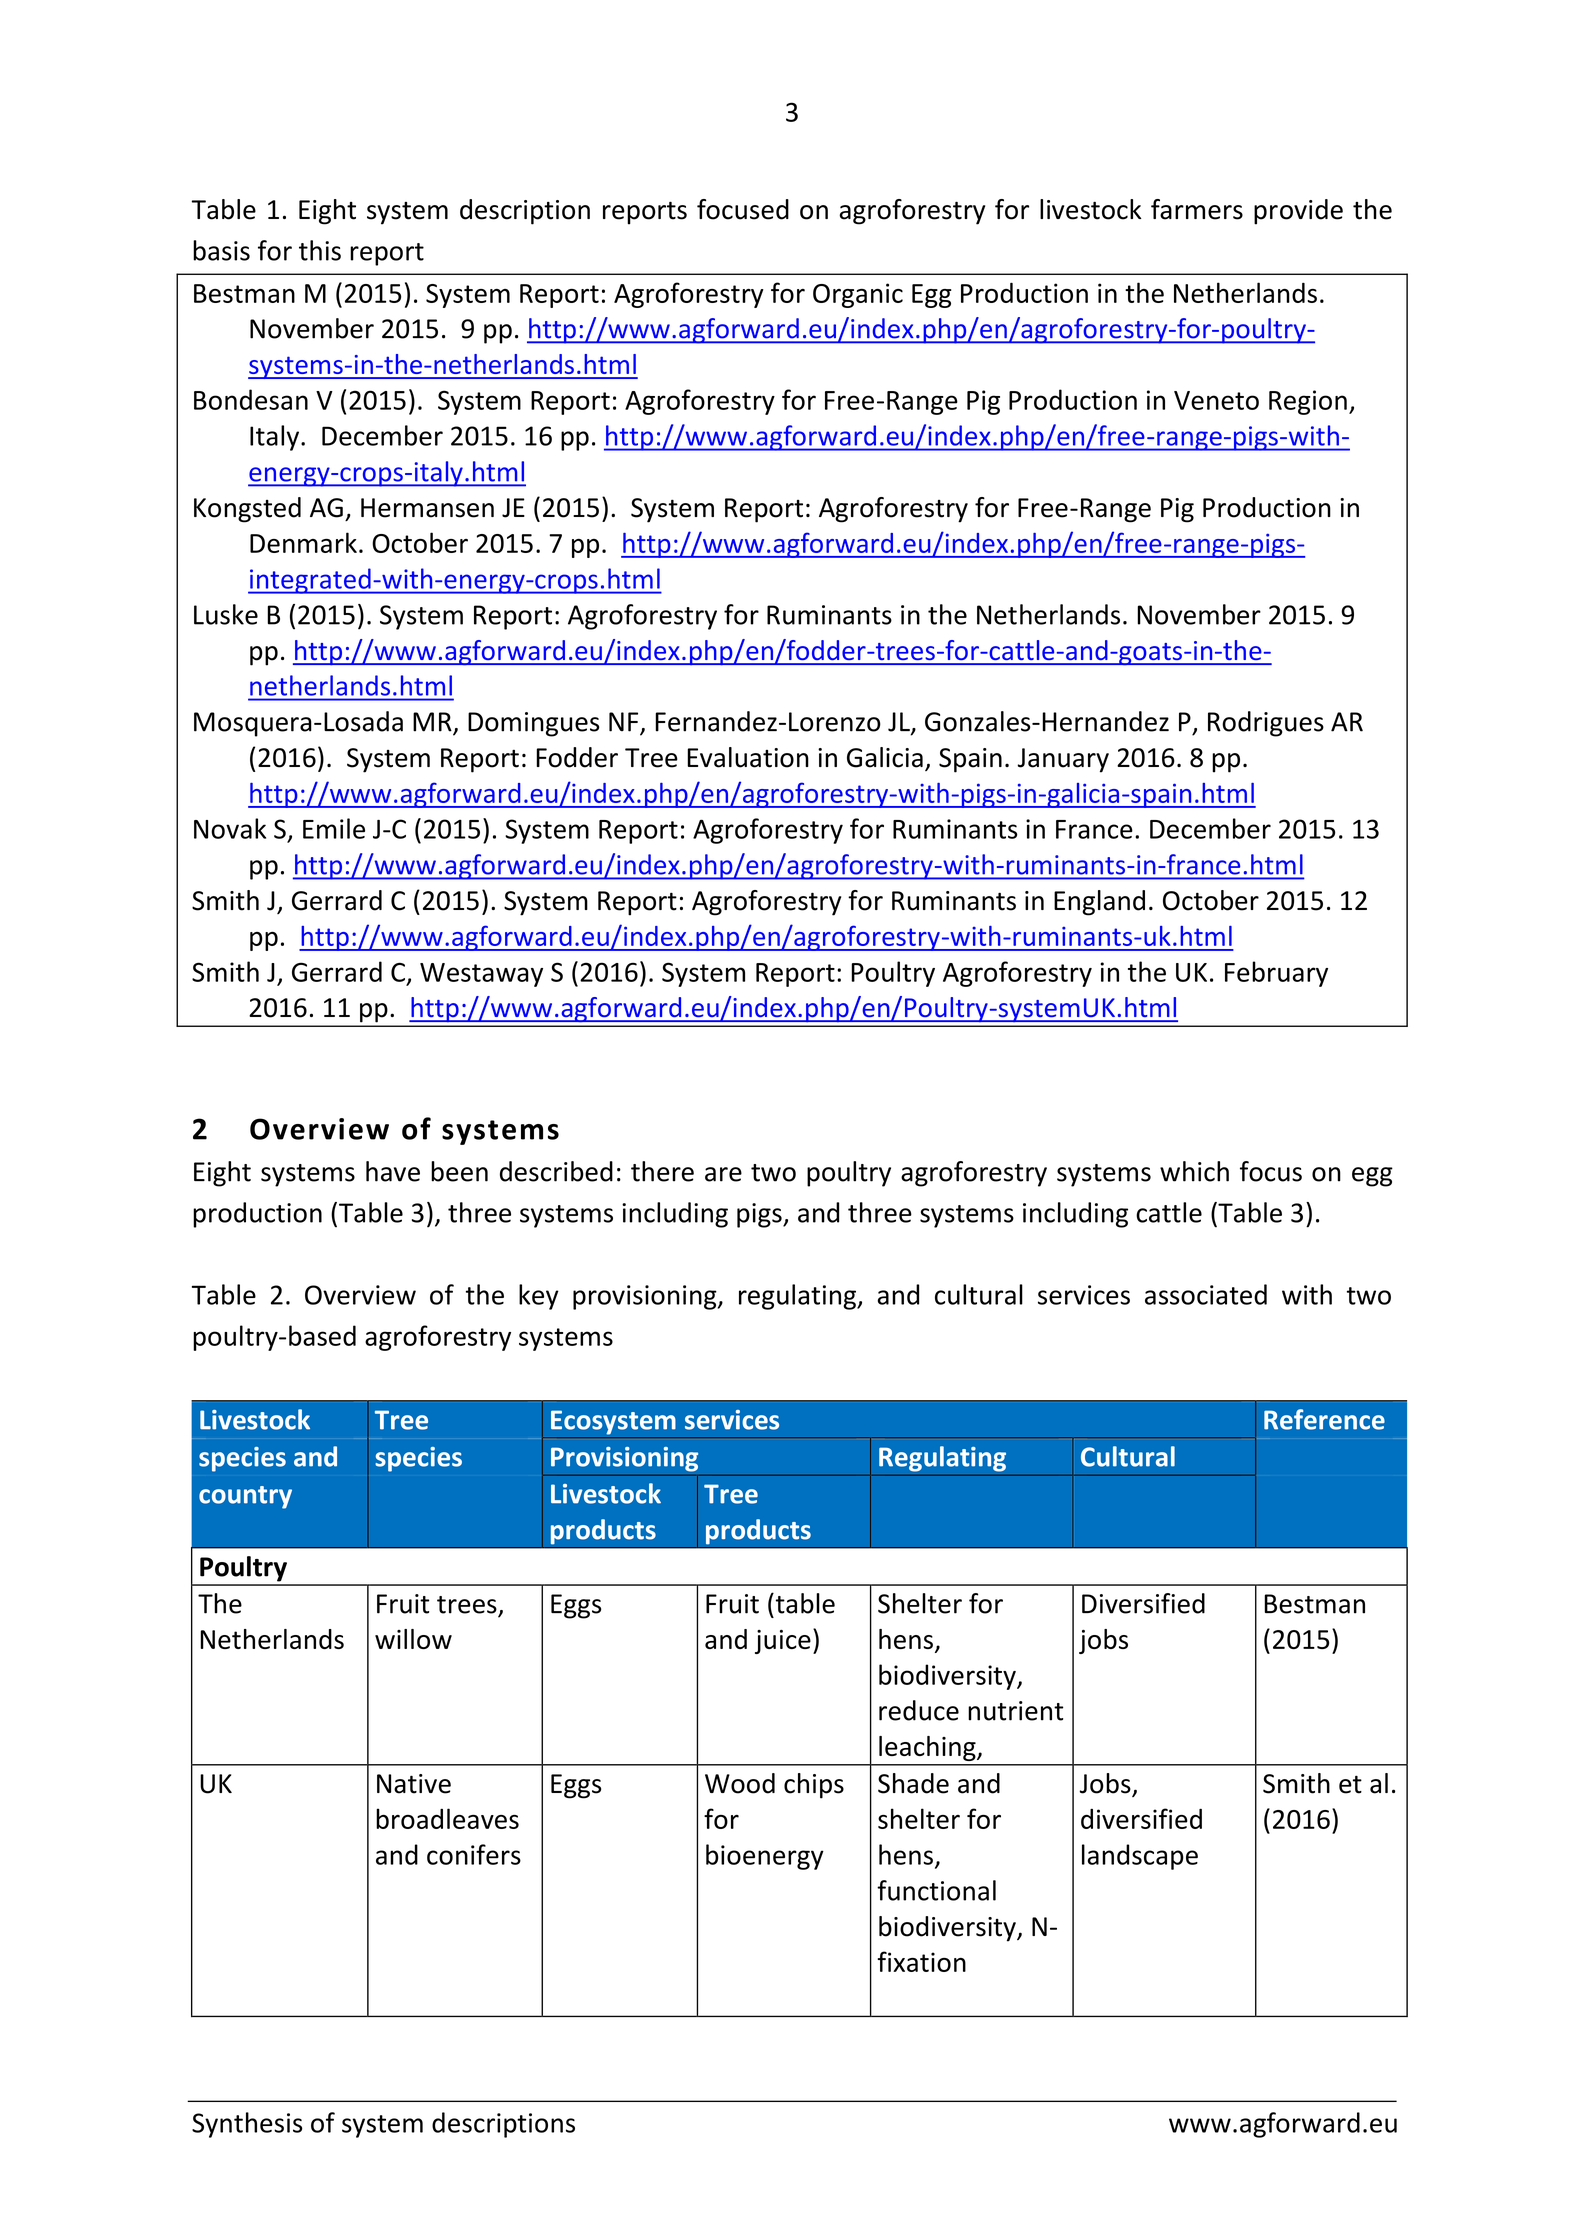  Describe the element at coordinates (1324, 1419) in the screenshot. I see `Reference` at that location.
